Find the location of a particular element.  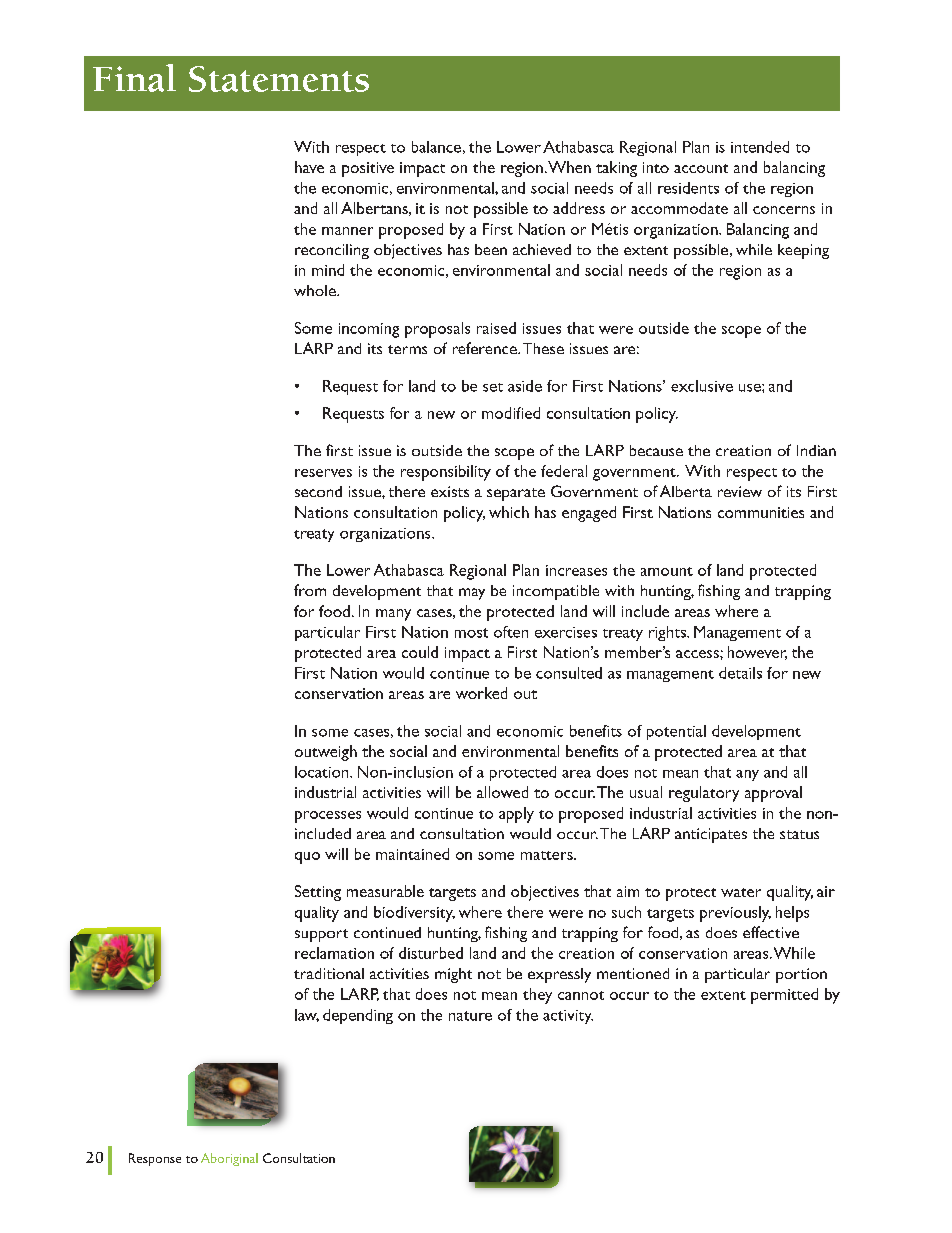

intended is located at coordinates (760, 147).
